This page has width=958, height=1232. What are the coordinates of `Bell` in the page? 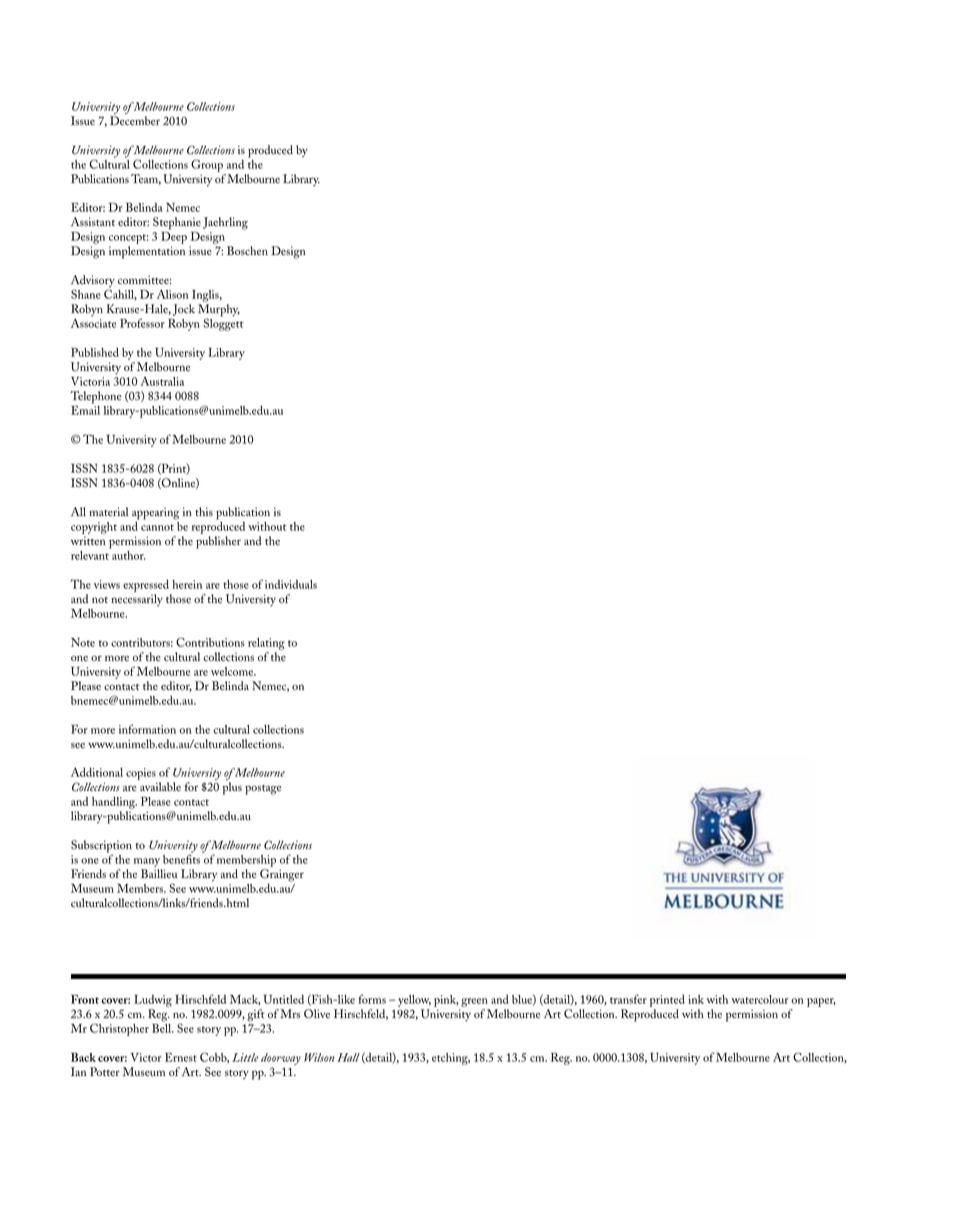 It's located at (163, 1028).
